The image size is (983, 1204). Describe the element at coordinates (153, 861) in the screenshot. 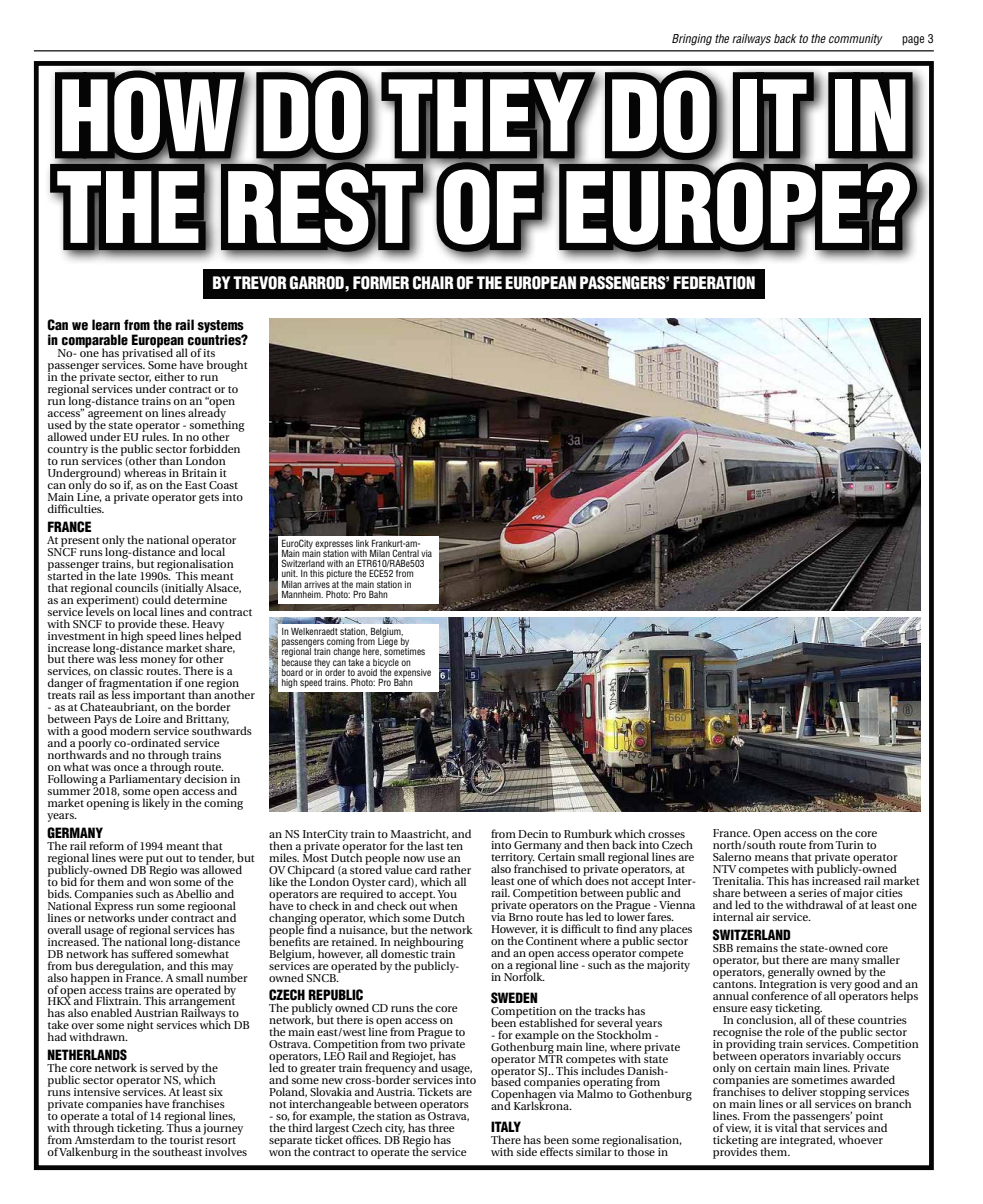

I see `put` at that location.
